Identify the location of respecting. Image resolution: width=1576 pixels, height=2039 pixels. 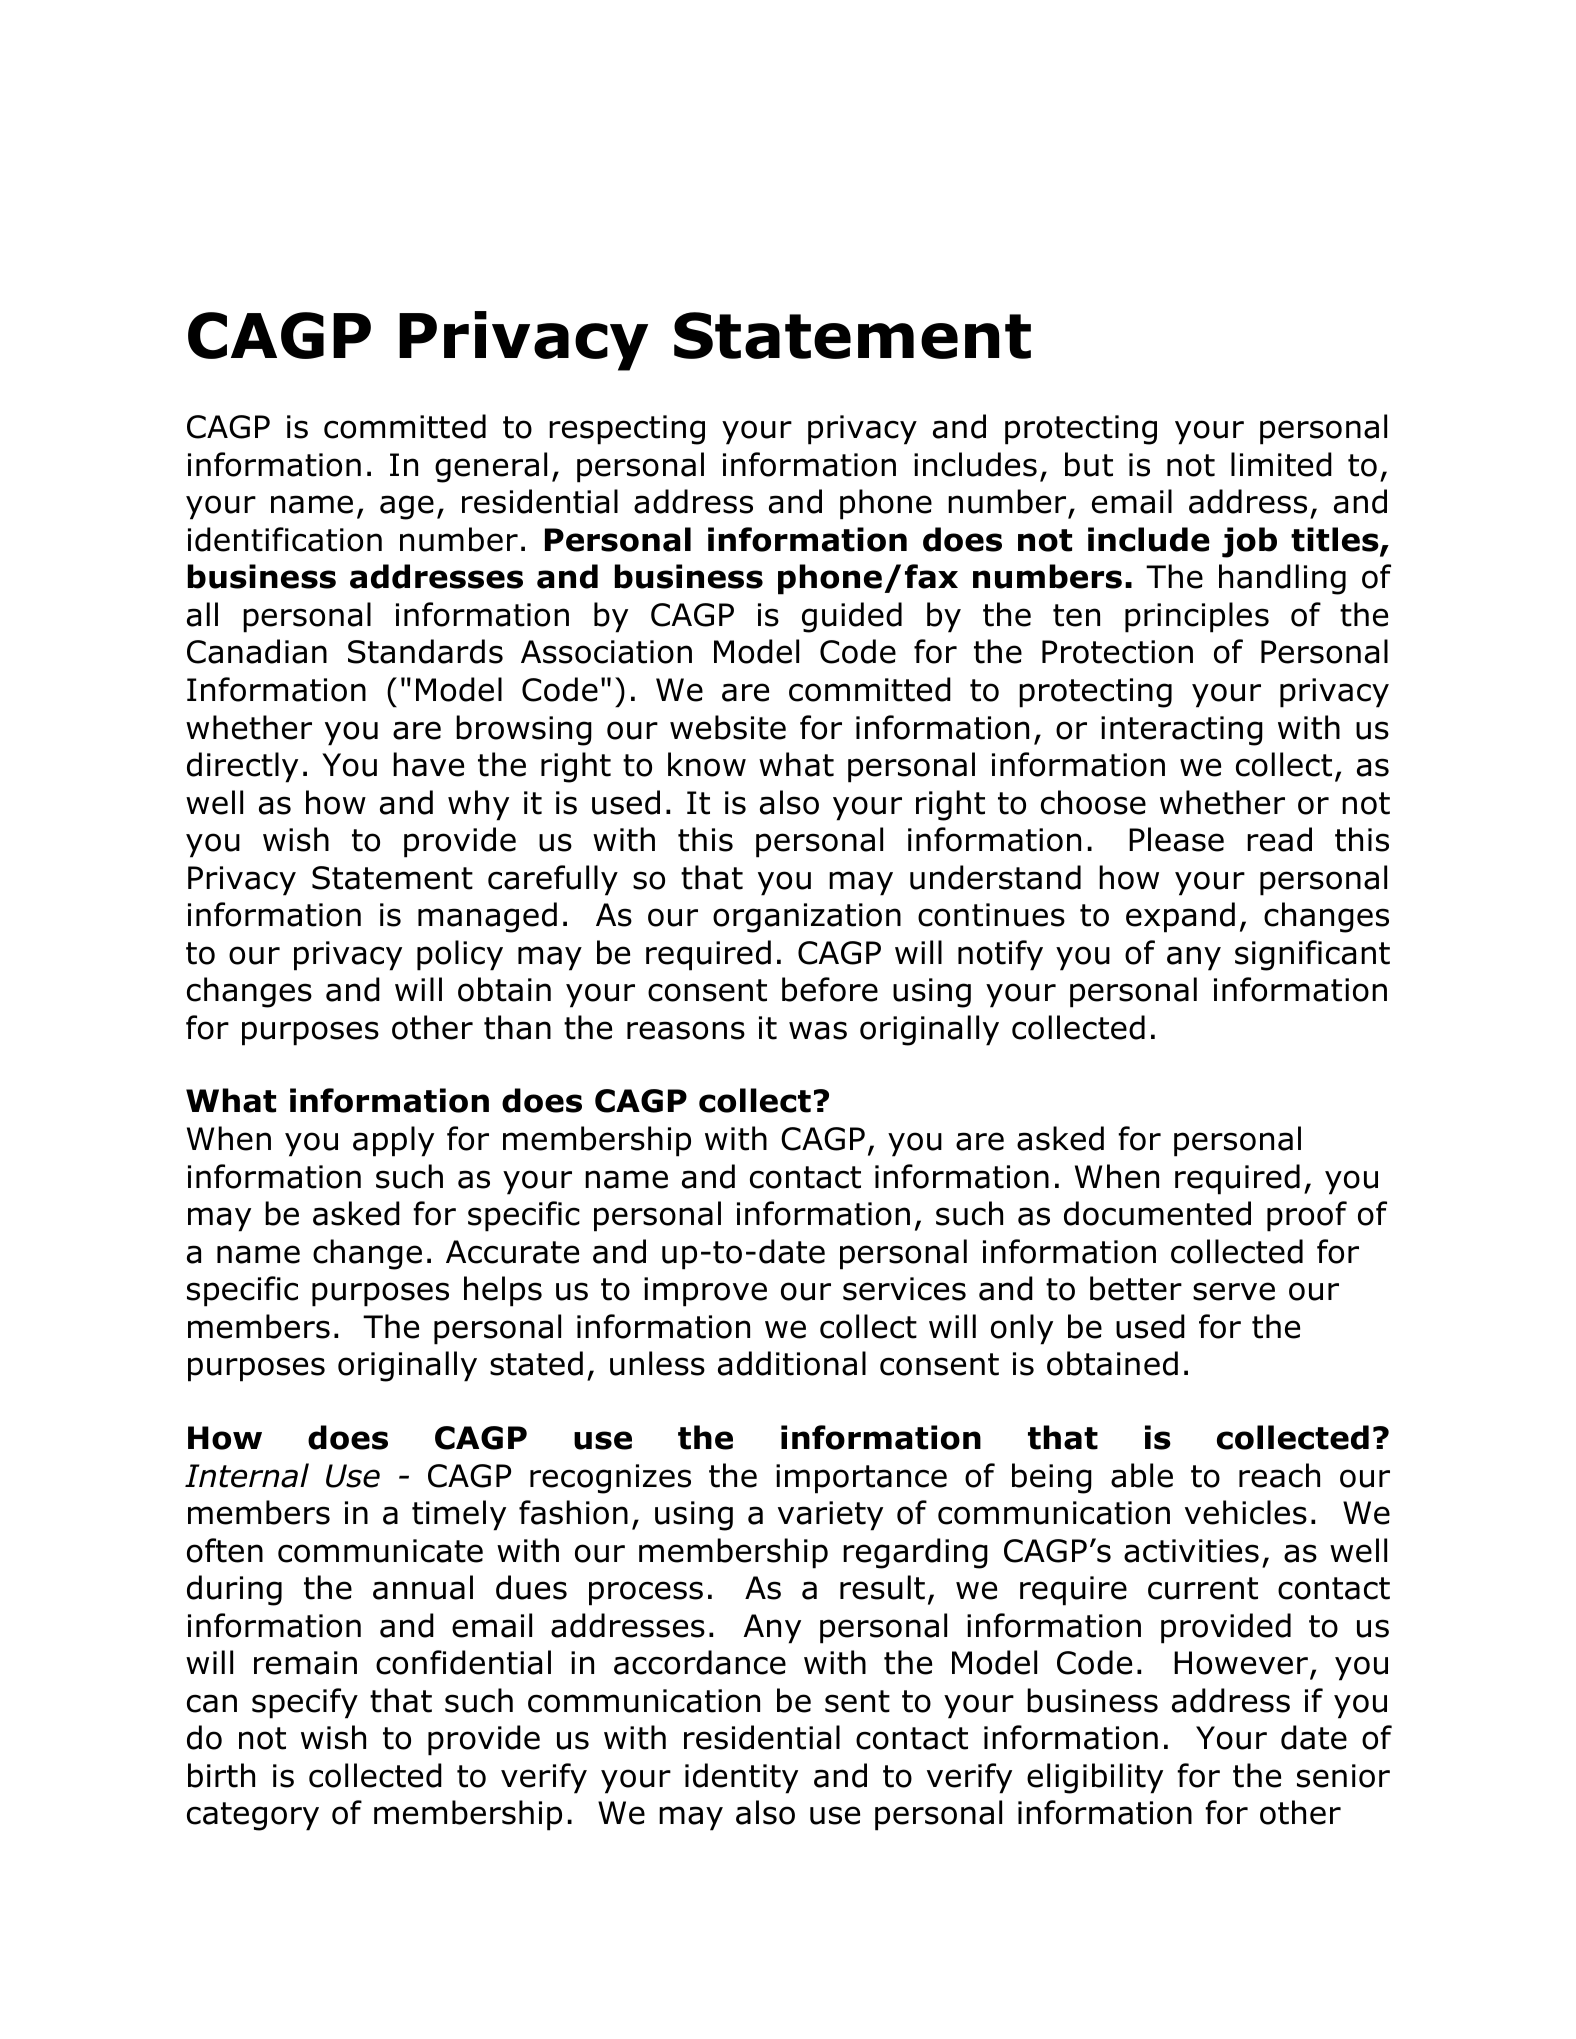
(627, 430).
